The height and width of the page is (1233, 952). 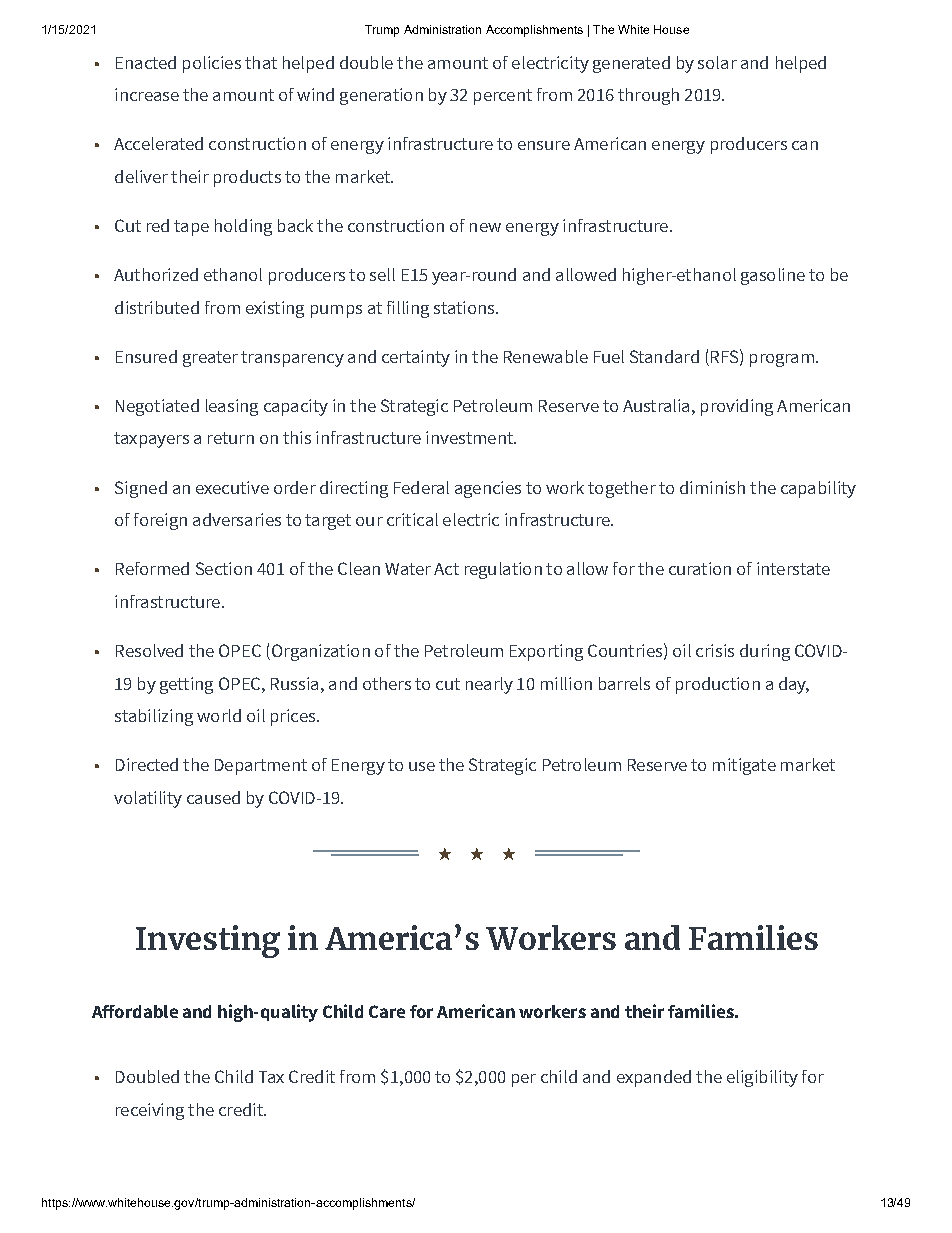 What do you see at coordinates (261, 767) in the page?
I see `Department` at bounding box center [261, 767].
